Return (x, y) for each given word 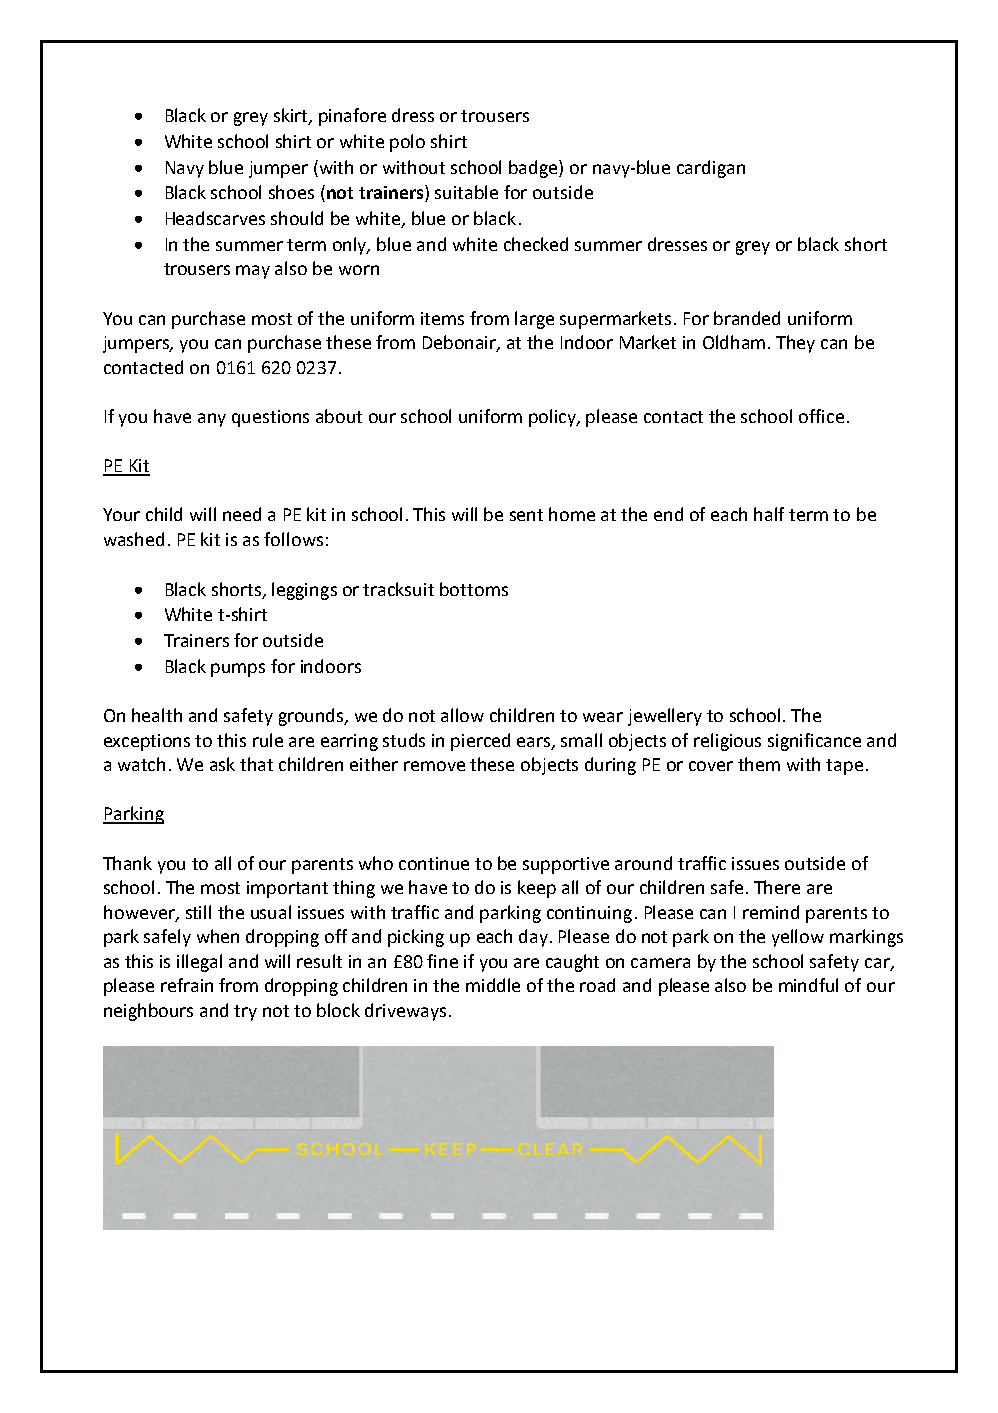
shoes (291, 192)
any (212, 420)
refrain (187, 985)
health (157, 715)
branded (747, 318)
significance (814, 742)
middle (493, 985)
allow (462, 715)
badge (534, 169)
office (821, 416)
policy (554, 418)
